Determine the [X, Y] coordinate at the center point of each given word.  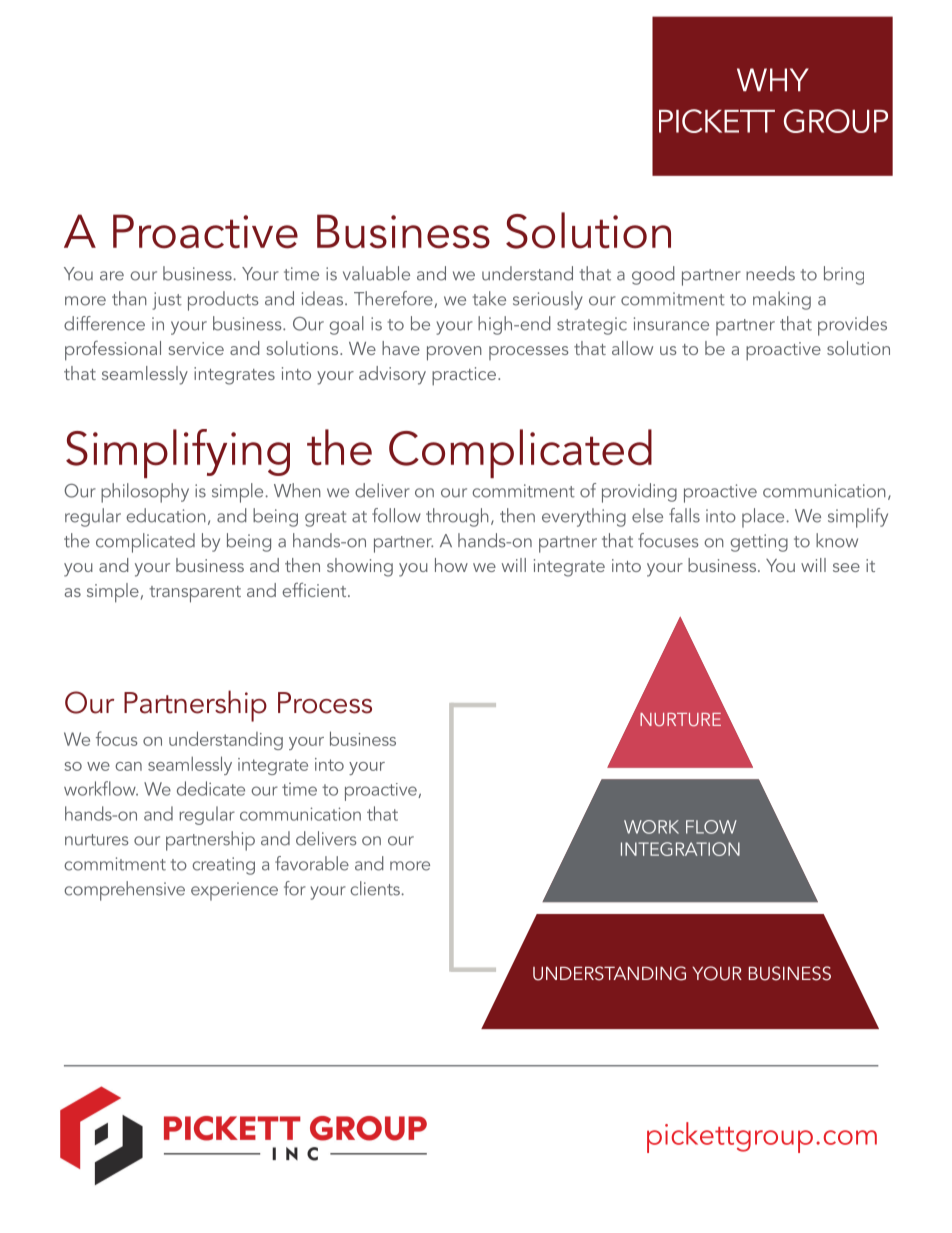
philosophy [145, 493]
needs [770, 273]
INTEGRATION [680, 849]
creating [223, 866]
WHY [773, 80]
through [457, 517]
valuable [376, 273]
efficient [315, 589]
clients [376, 888]
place [764, 518]
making [782, 300]
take [489, 298]
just [167, 301]
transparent [195, 594]
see [846, 567]
